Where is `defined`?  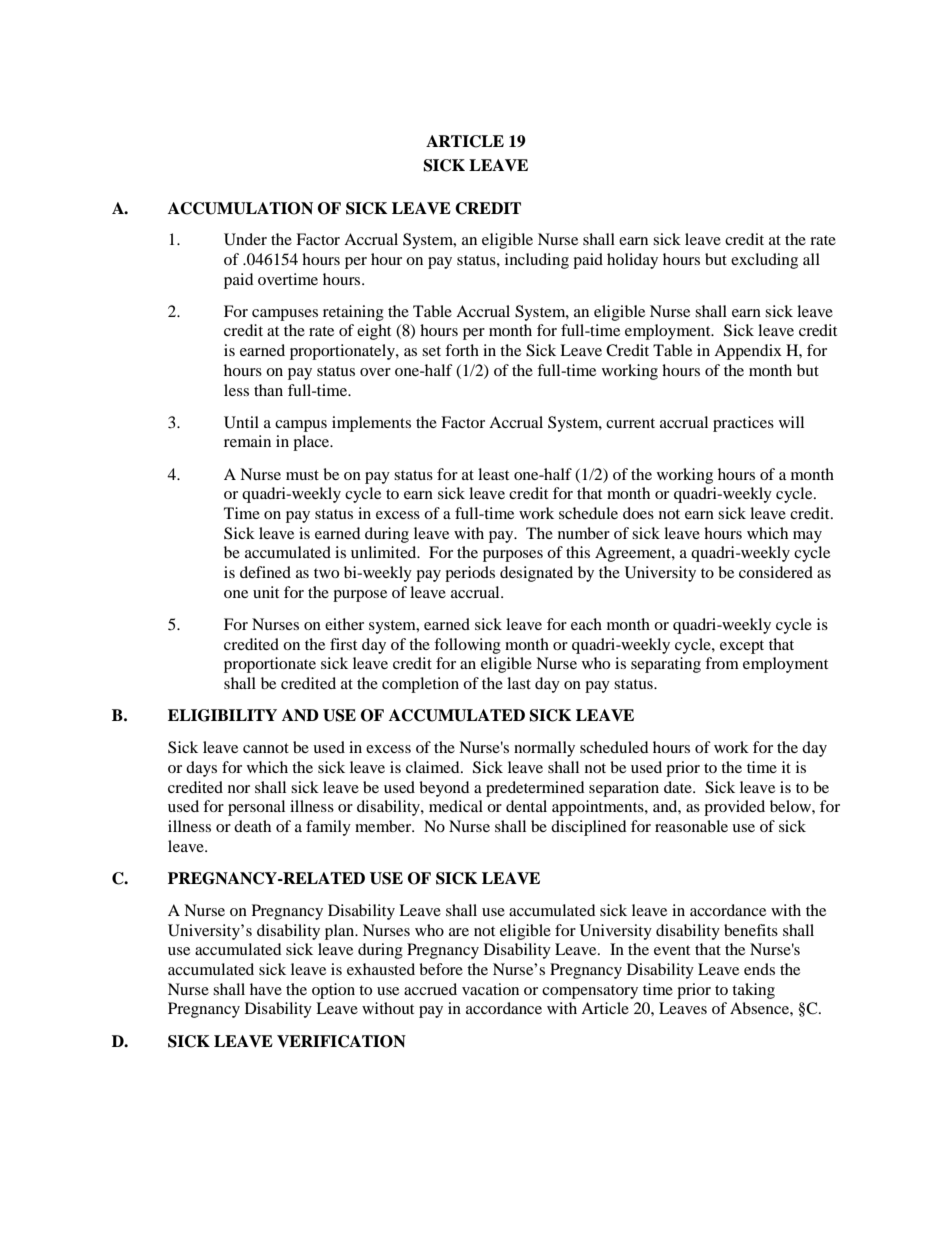
defined is located at coordinates (265, 572).
